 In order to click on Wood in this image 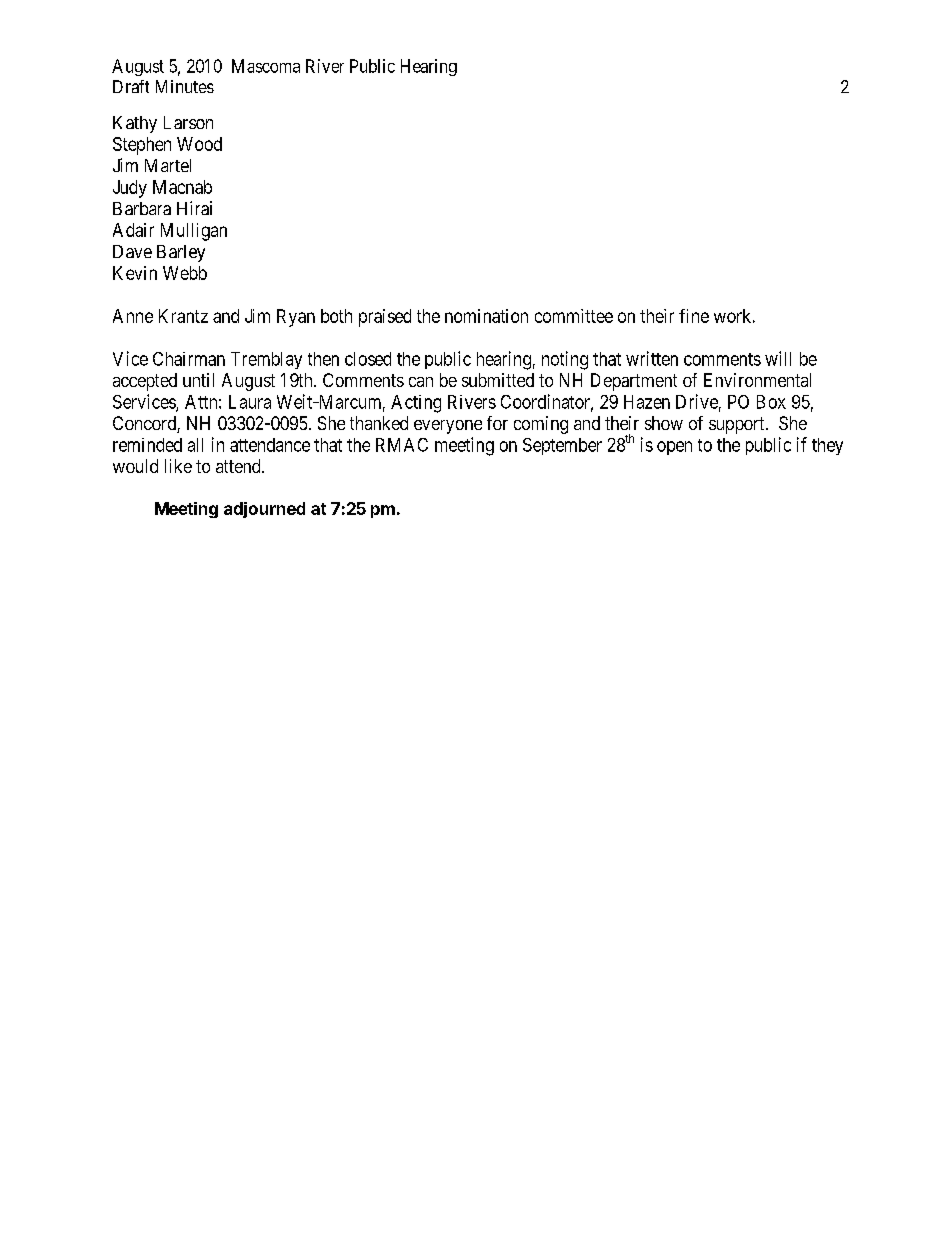, I will do `click(199, 144)`.
